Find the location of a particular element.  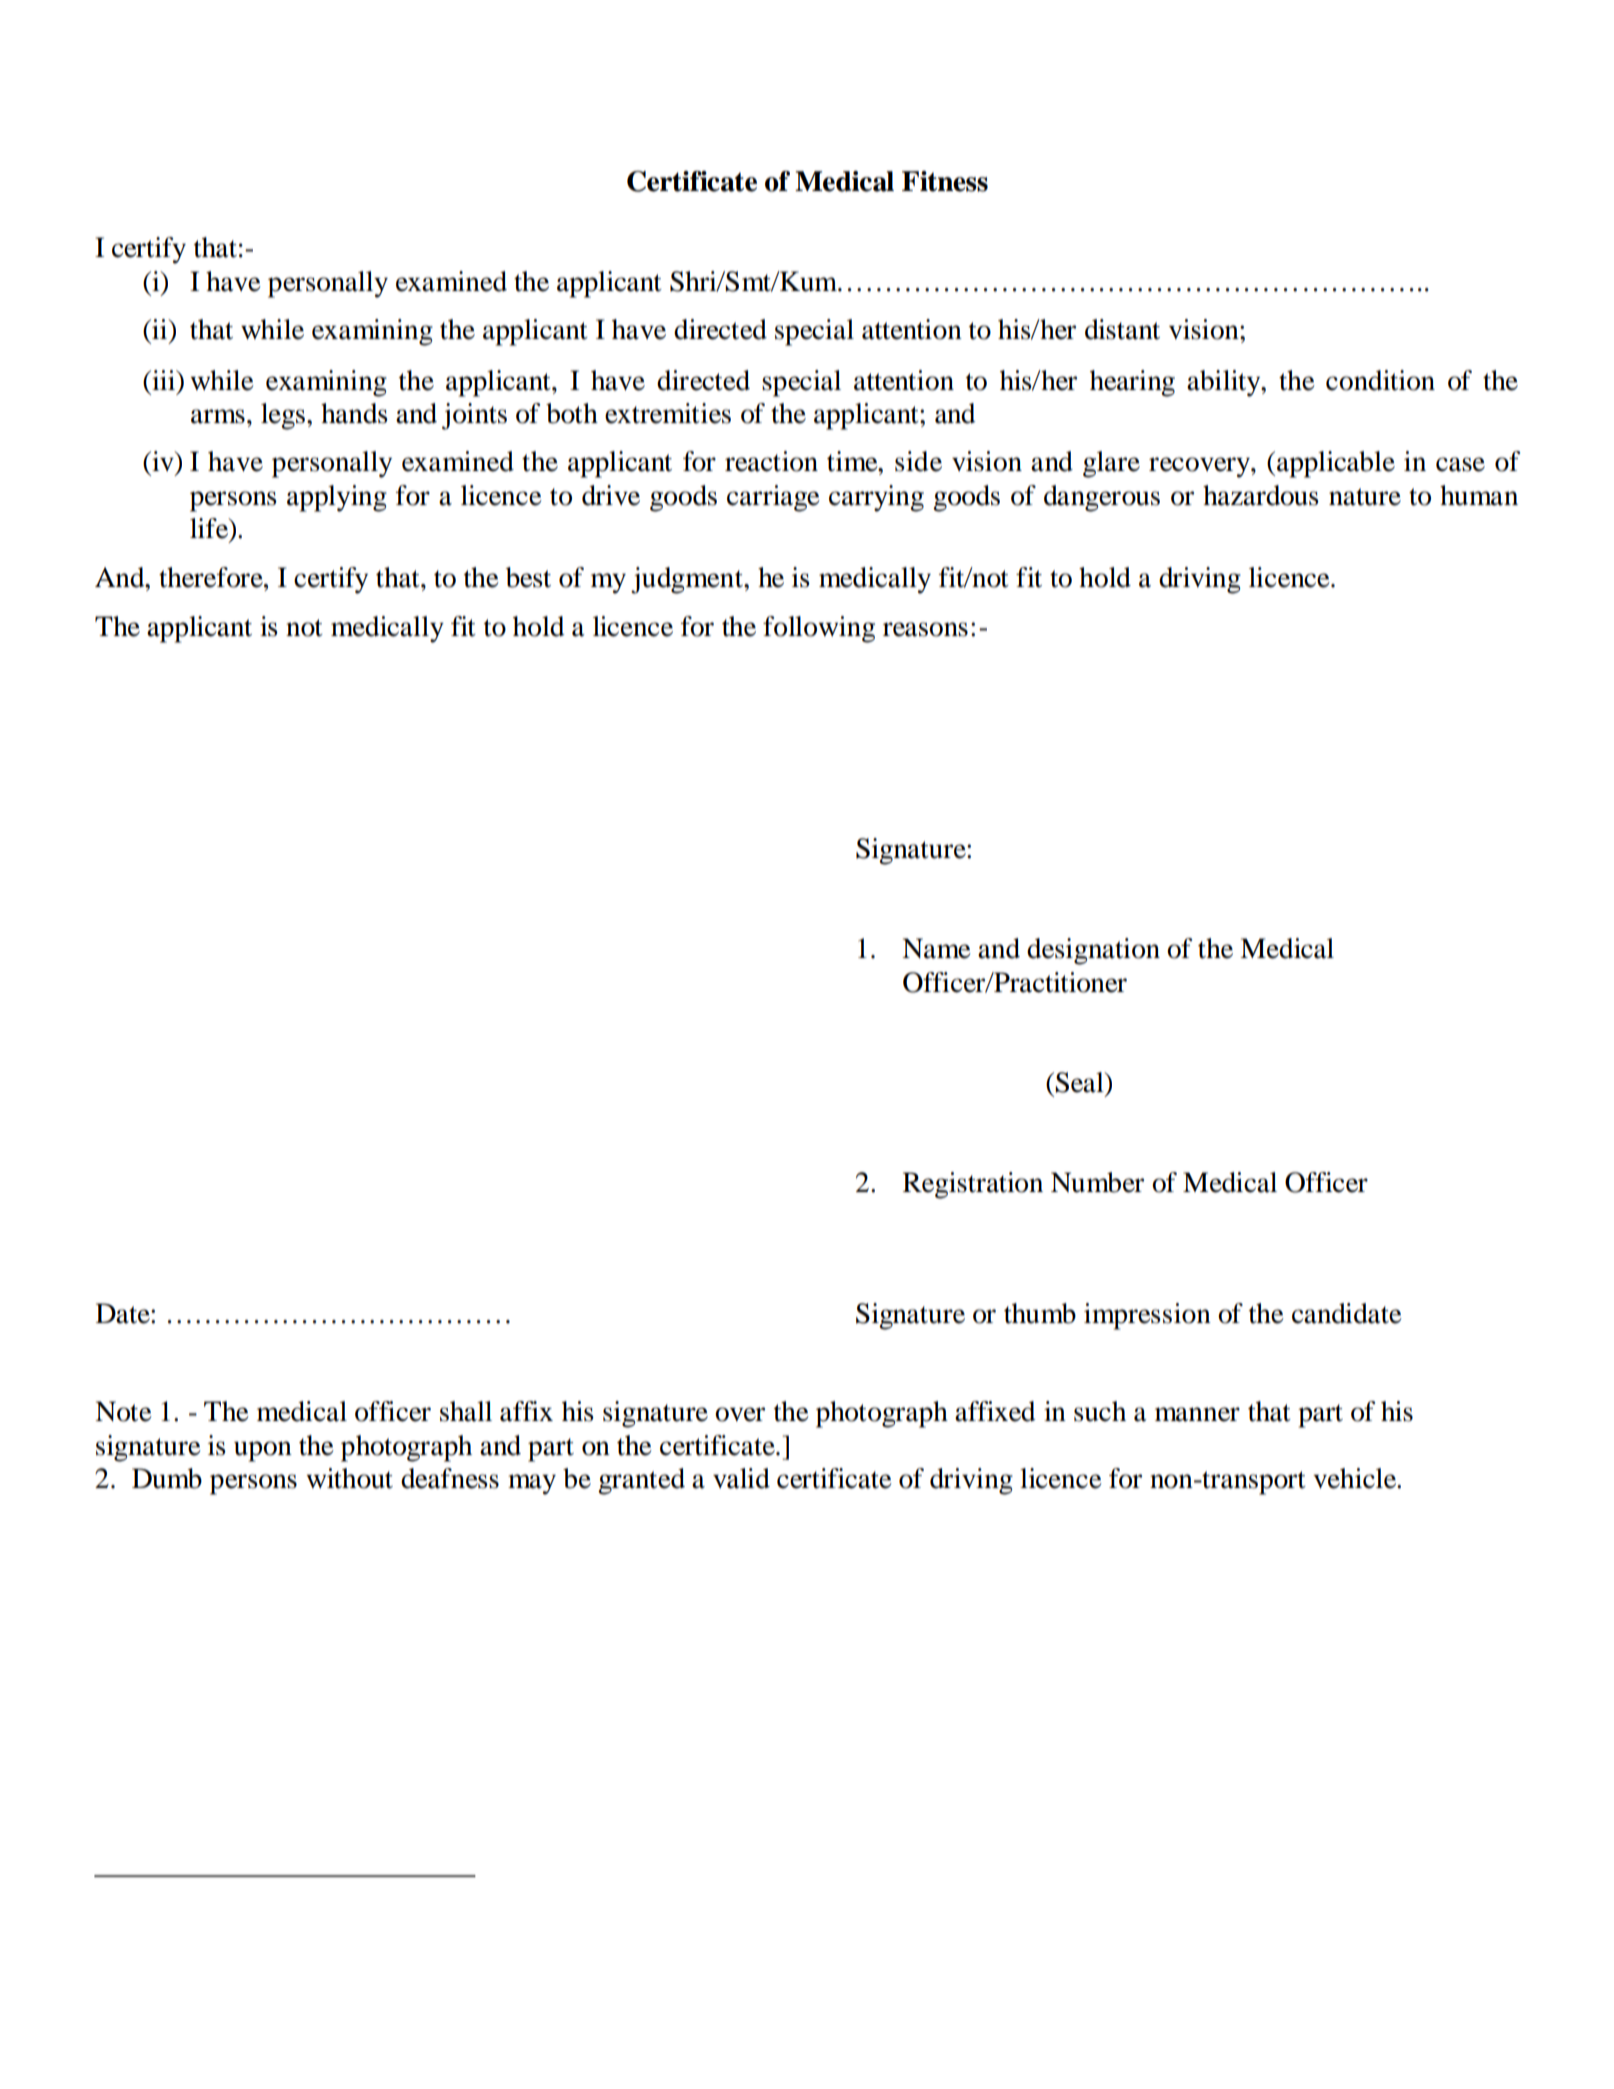

distant is located at coordinates (1122, 329).
